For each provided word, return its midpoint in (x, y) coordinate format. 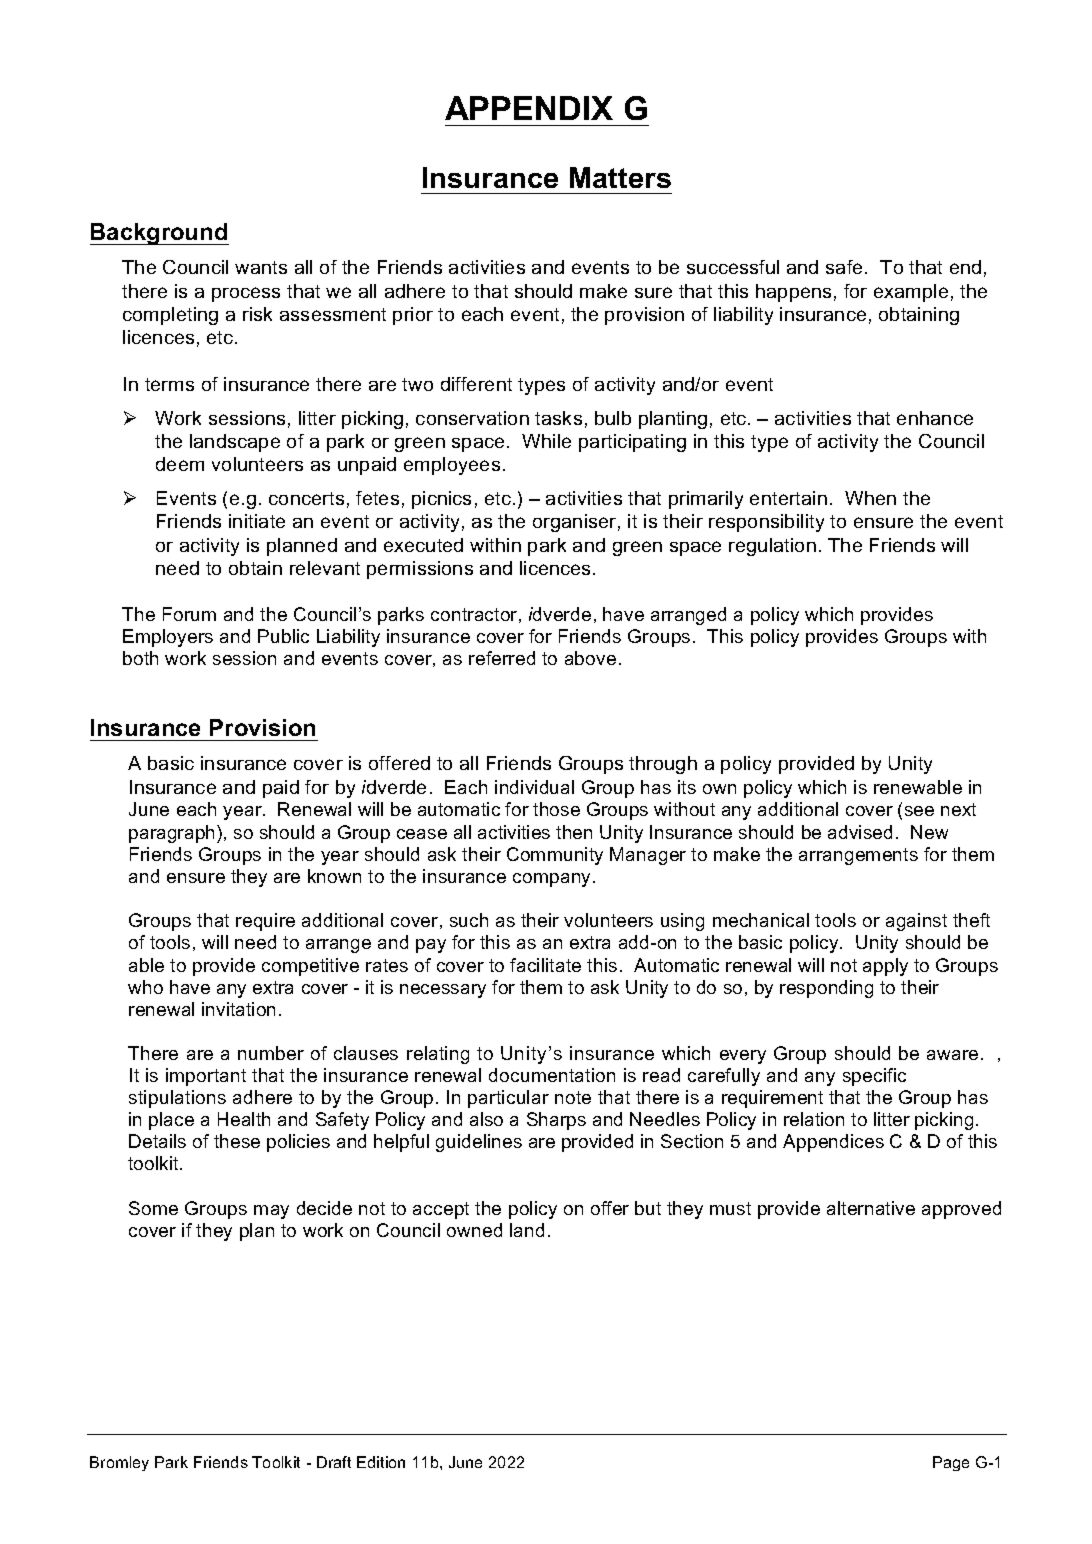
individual (534, 787)
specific (874, 1077)
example (911, 293)
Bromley (119, 1463)
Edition (381, 1462)
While (546, 441)
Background (159, 234)
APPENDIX (529, 108)
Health (244, 1119)
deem (180, 464)
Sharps (556, 1121)
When (870, 498)
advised (860, 832)
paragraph (171, 834)
